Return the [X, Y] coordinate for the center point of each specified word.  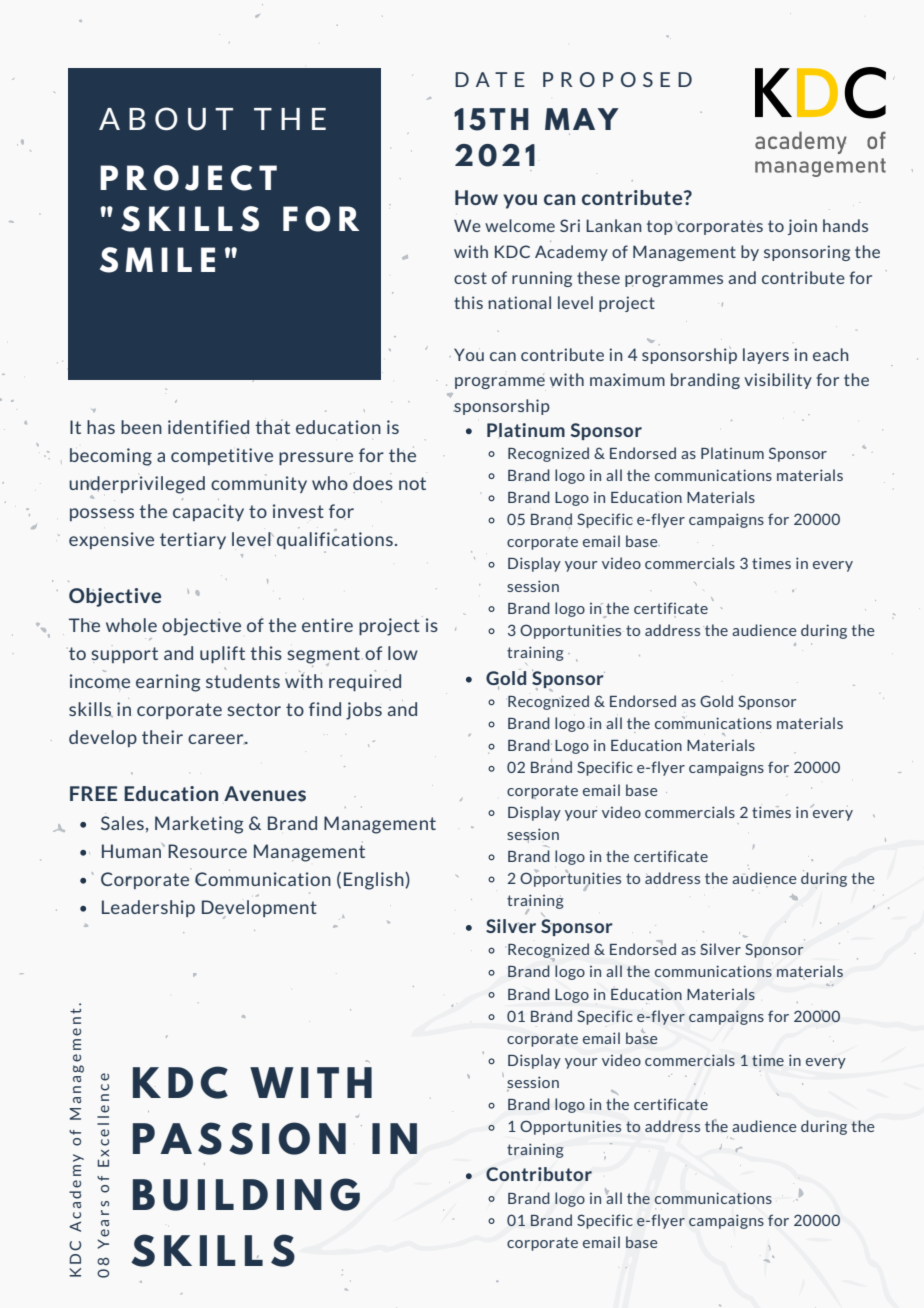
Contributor [539, 1174]
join [802, 227]
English [375, 881]
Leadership [148, 908]
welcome [520, 225]
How [476, 197]
